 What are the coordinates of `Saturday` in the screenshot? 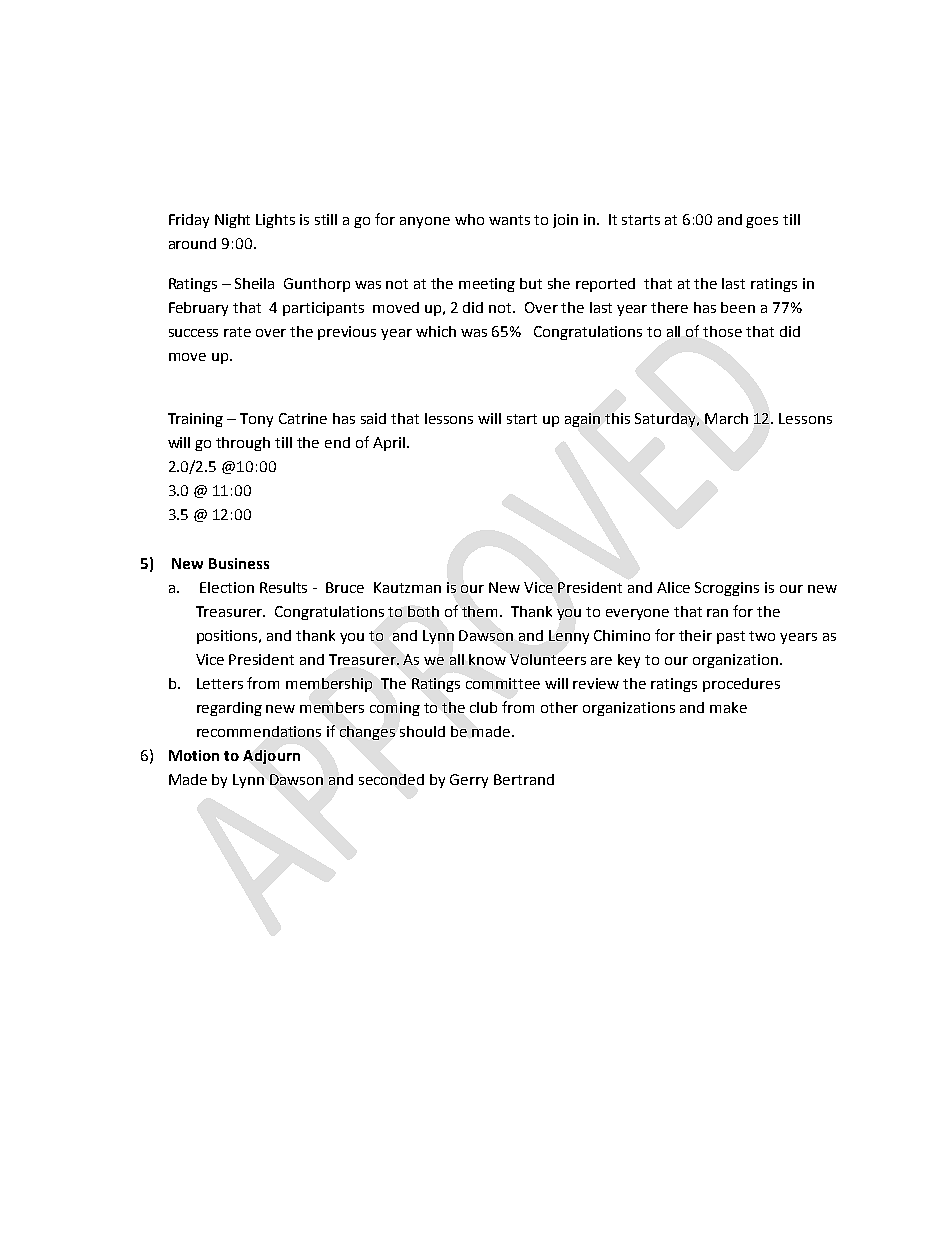 It's located at (667, 420).
